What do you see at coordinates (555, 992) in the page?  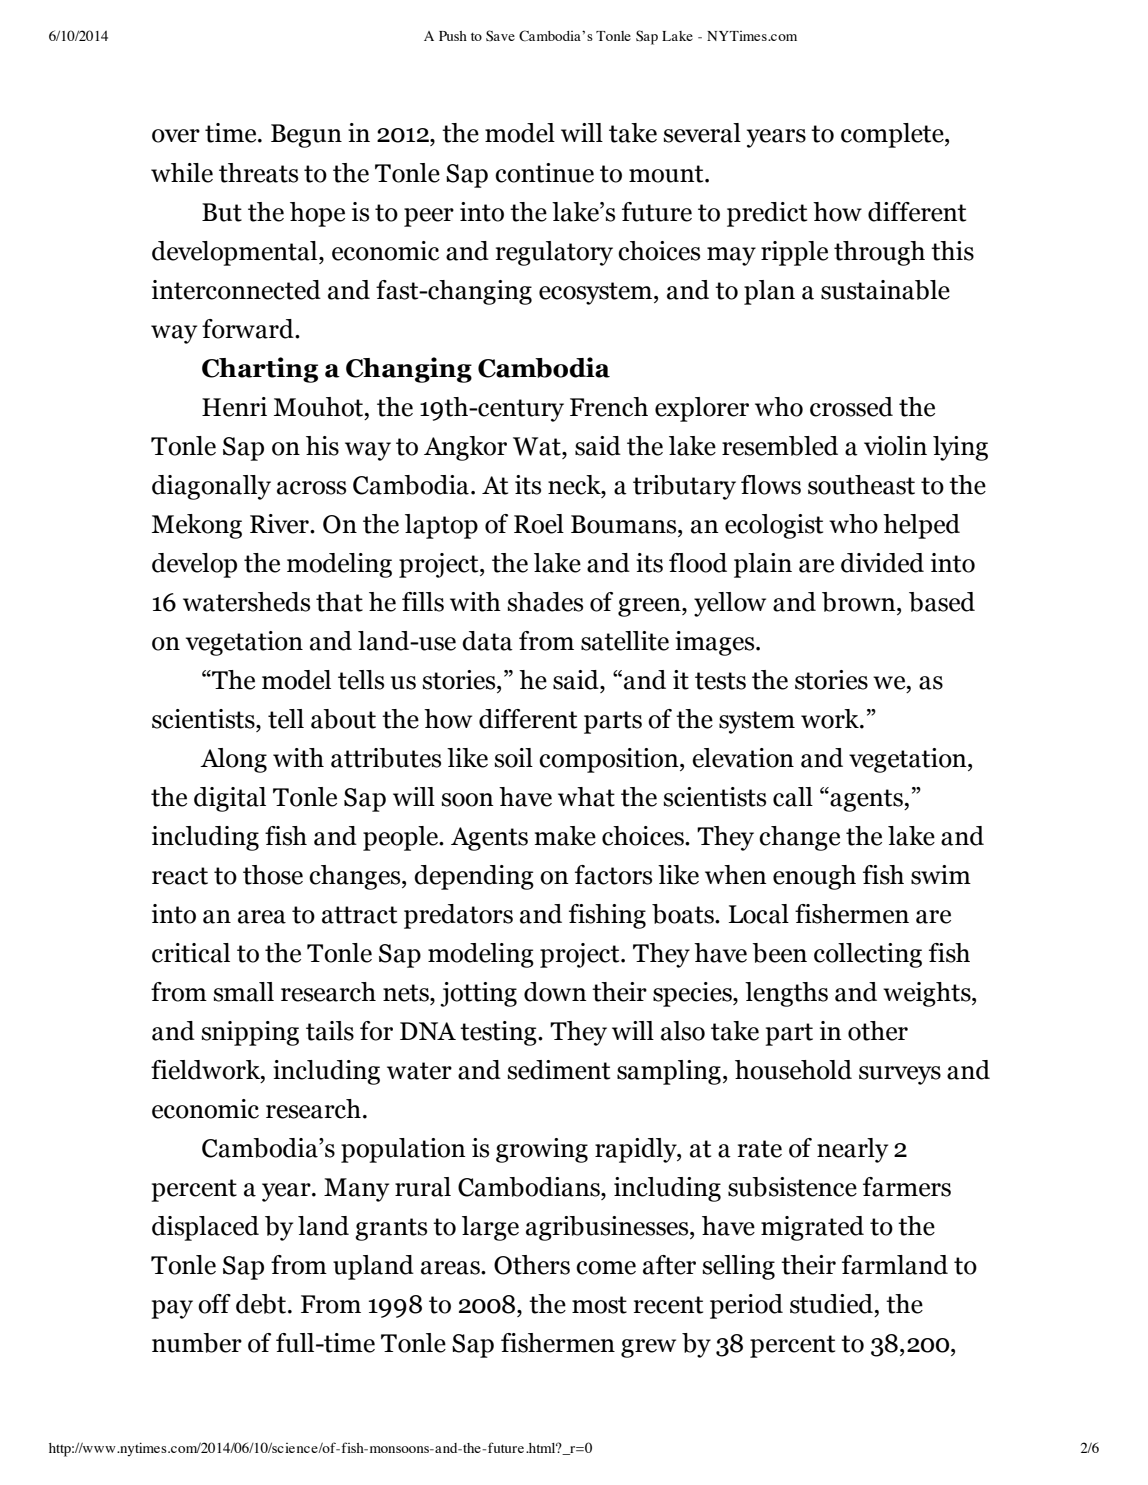 I see `down` at bounding box center [555, 992].
